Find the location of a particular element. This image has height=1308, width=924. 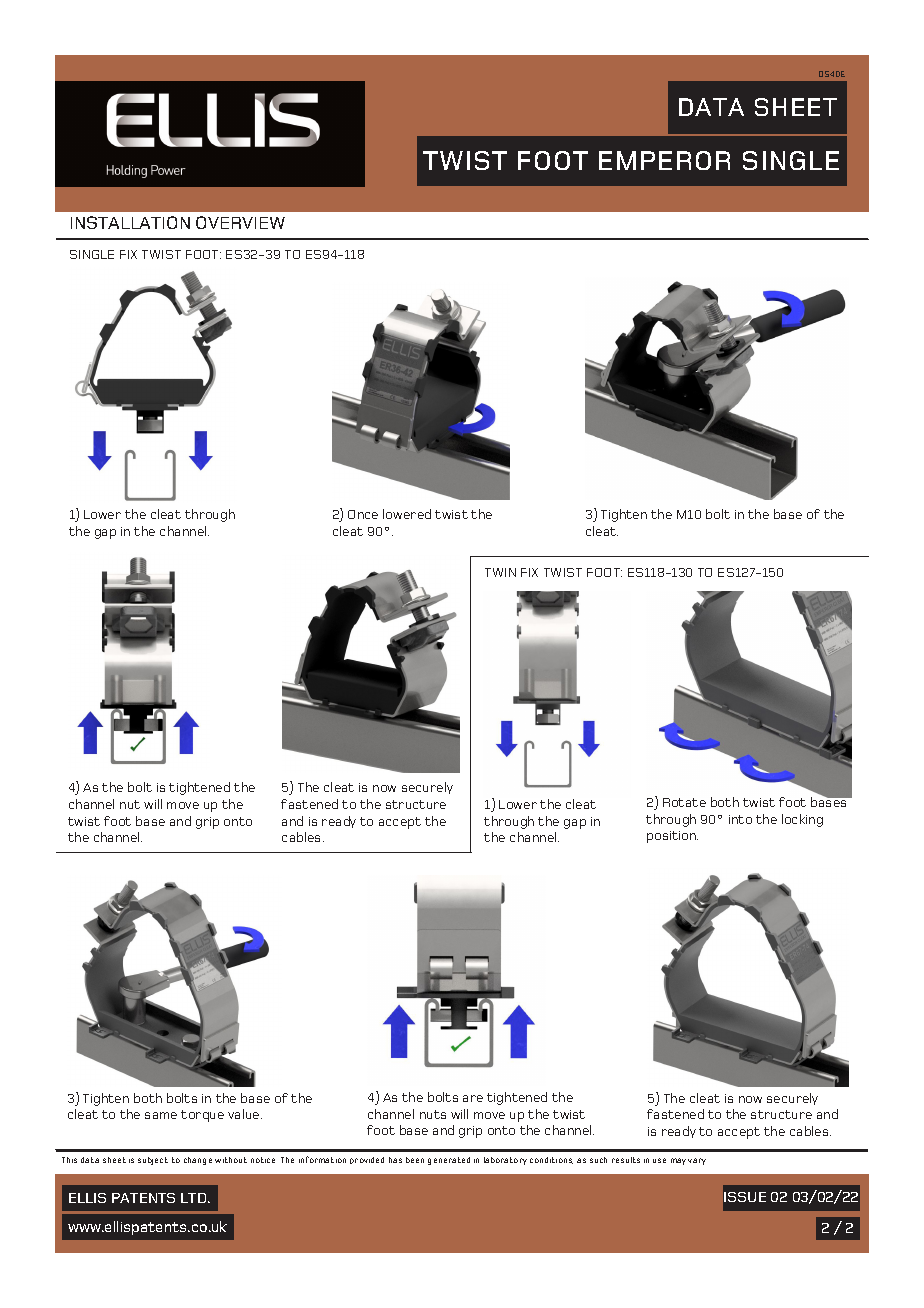

are is located at coordinates (473, 1098).
